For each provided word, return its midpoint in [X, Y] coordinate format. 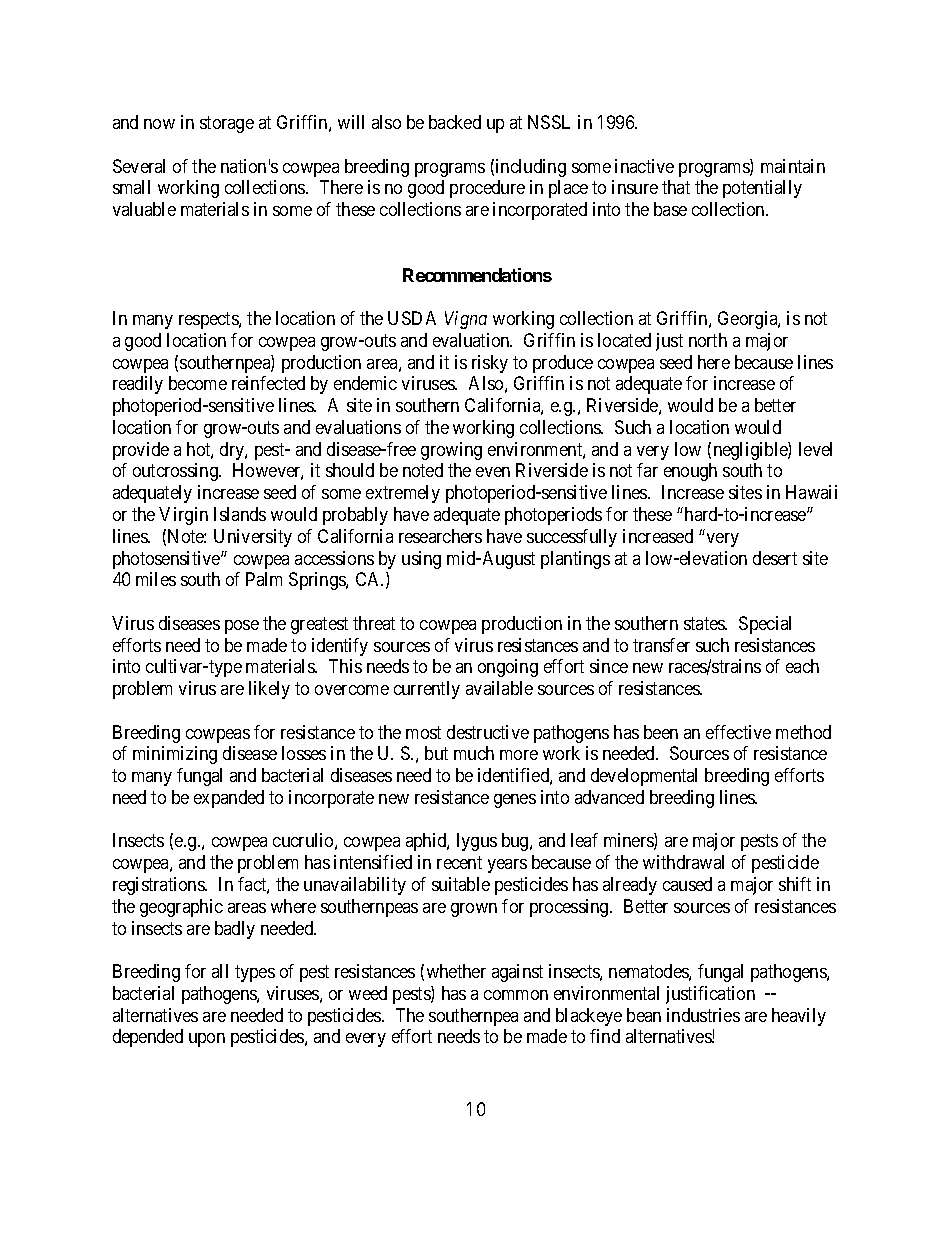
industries [703, 1015]
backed [455, 122]
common [516, 995]
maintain [793, 166]
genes [515, 801]
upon [207, 1040]
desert [775, 558]
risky [490, 364]
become [198, 383]
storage [227, 124]
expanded [229, 799]
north [708, 340]
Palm [264, 579]
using [421, 560]
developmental [644, 777]
